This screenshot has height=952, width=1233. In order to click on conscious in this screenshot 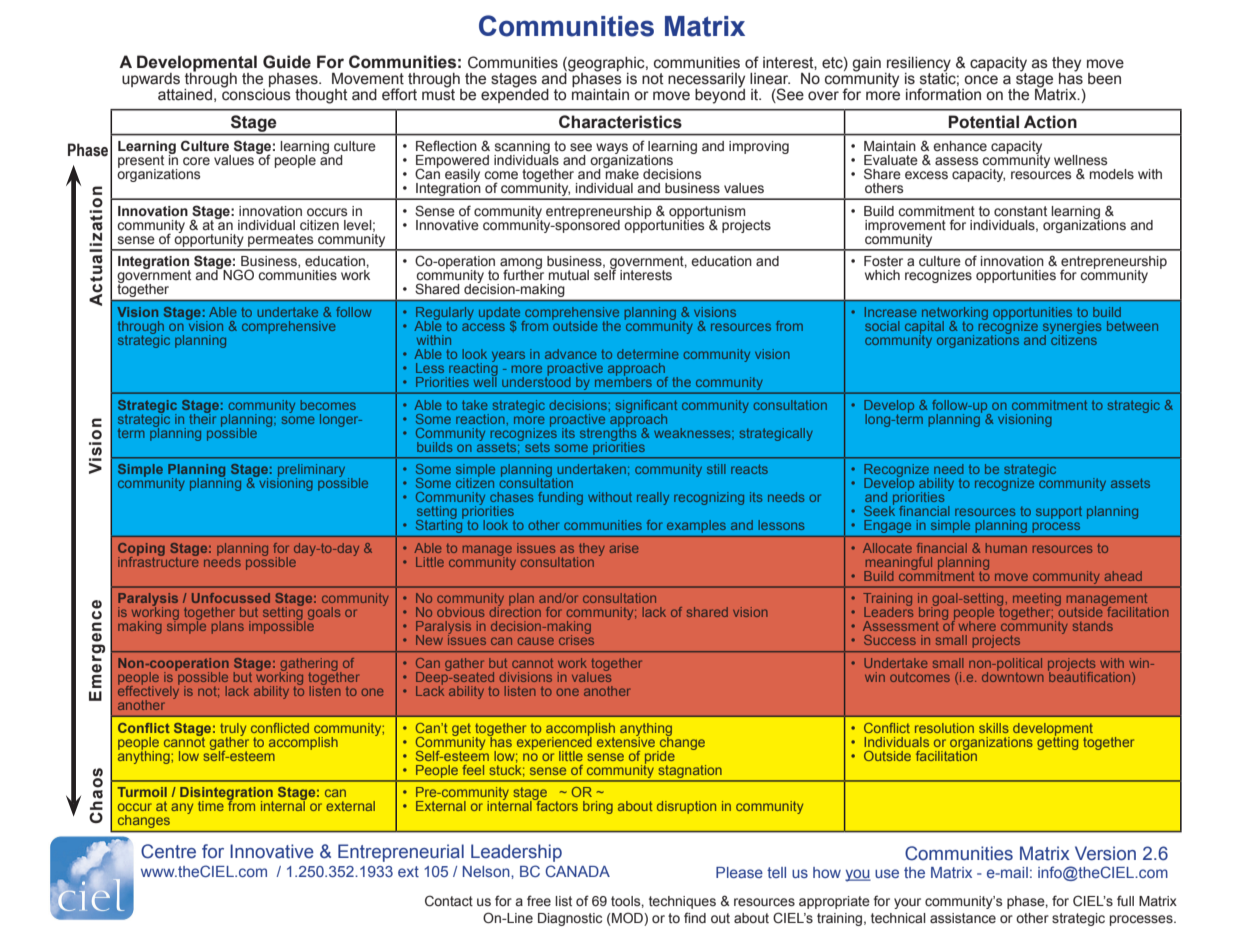, I will do `click(256, 93)`.
